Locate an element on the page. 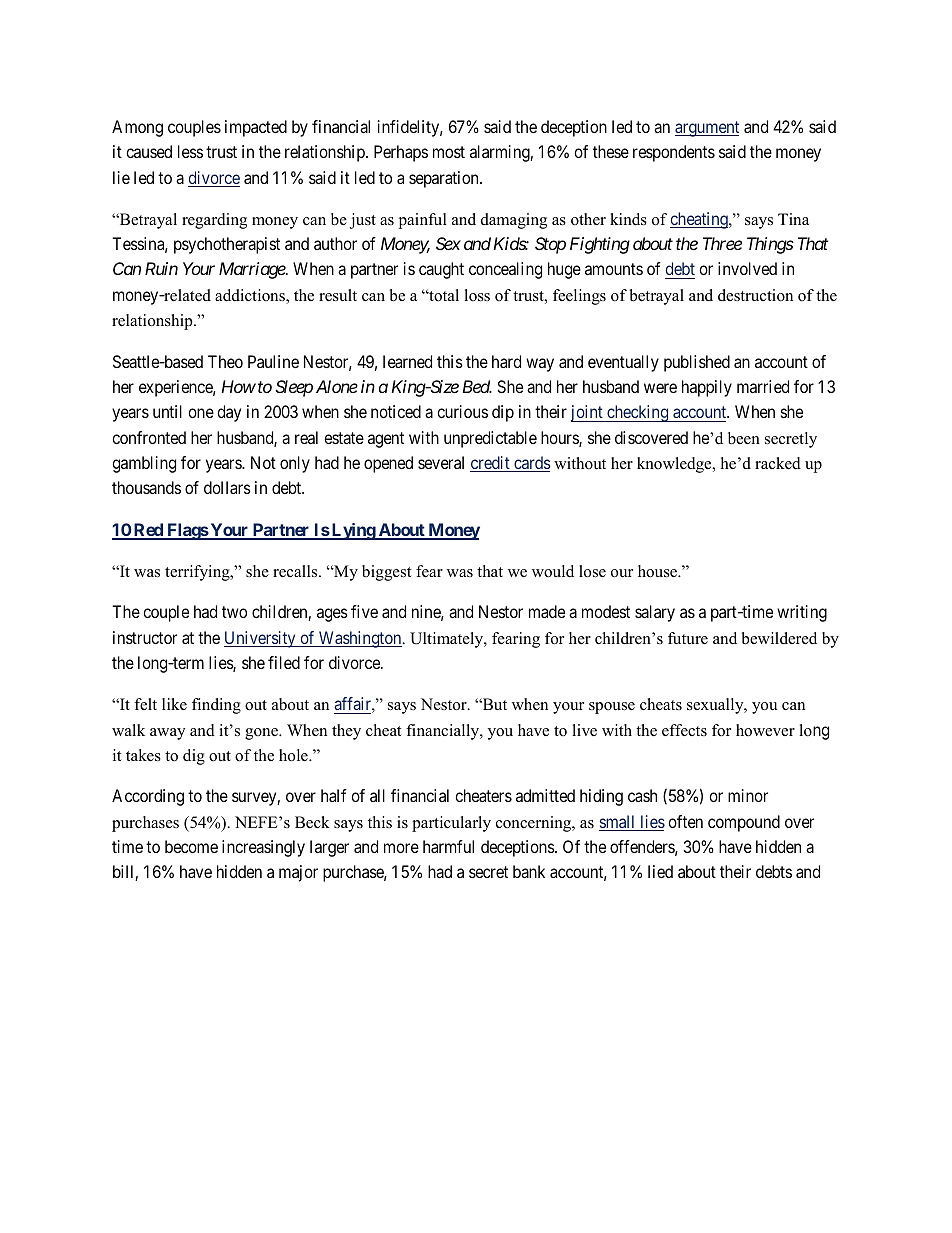 The image size is (952, 1233). become is located at coordinates (191, 846).
